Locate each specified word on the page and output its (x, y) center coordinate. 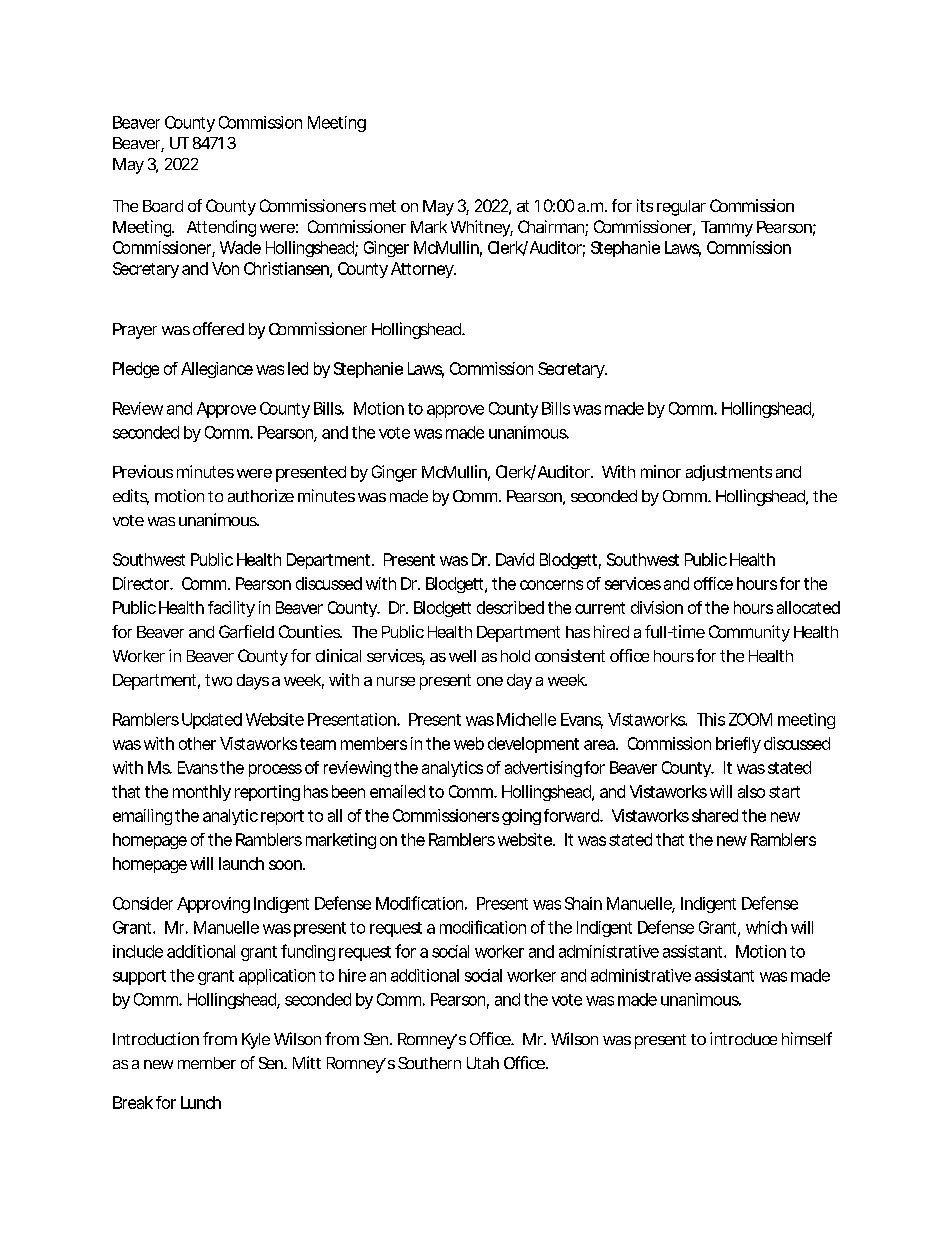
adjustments (729, 473)
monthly (202, 793)
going (521, 817)
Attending (221, 228)
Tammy (727, 229)
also (751, 791)
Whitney (482, 228)
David (515, 559)
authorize (261, 495)
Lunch (201, 1102)
